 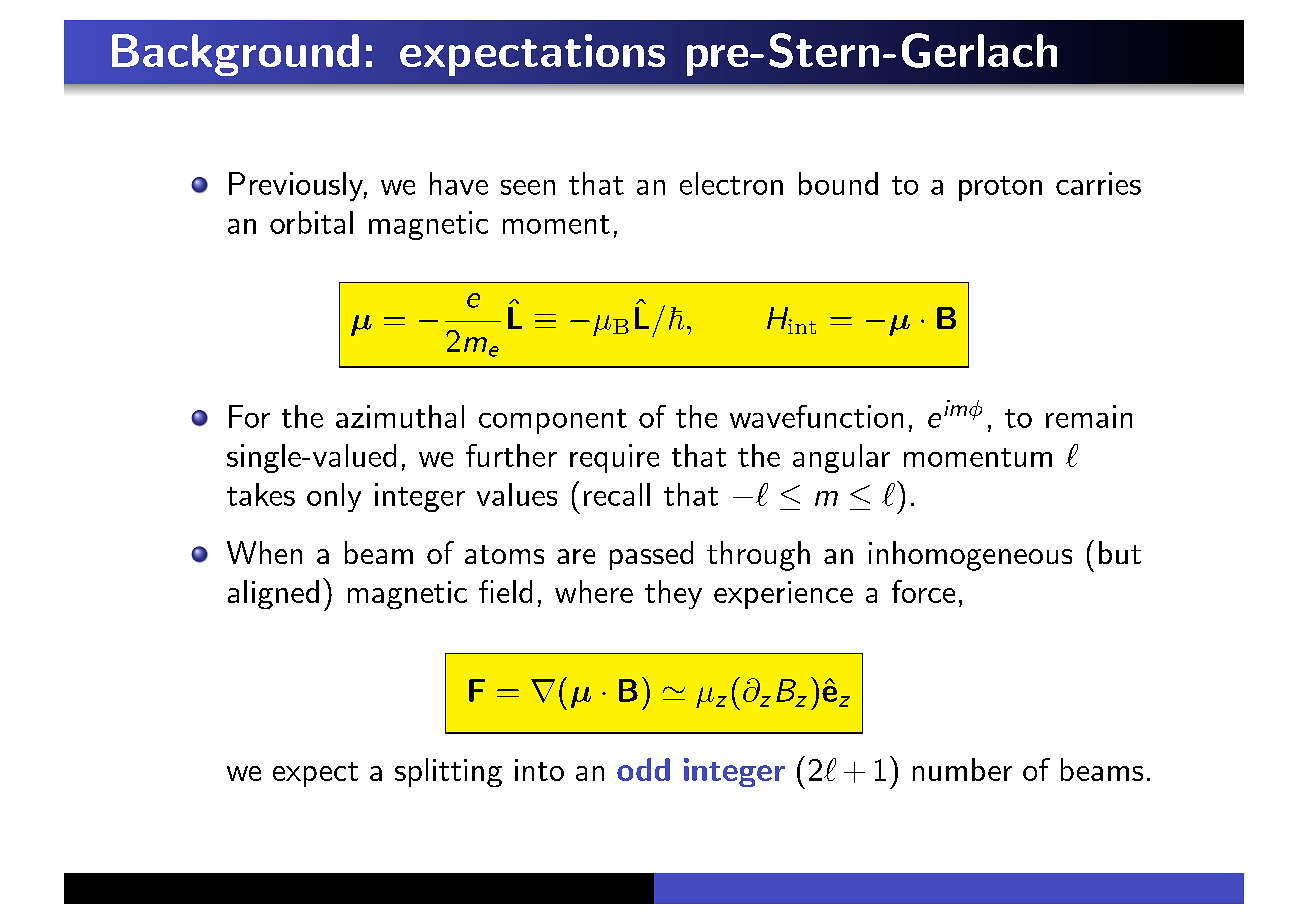 I want to click on odd, so click(x=643, y=769).
